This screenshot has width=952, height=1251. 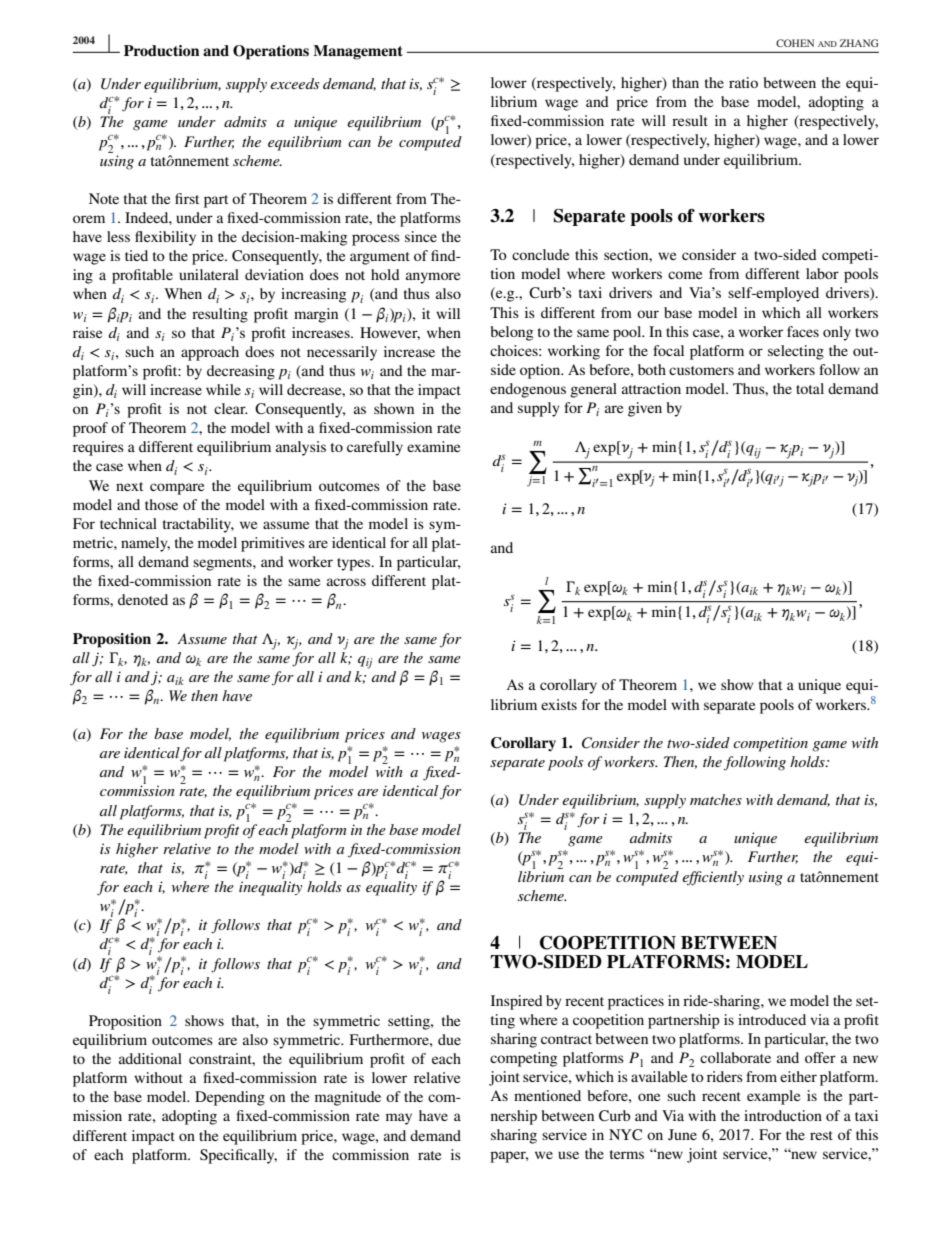 What do you see at coordinates (358, 52) in the screenshot?
I see `Management` at bounding box center [358, 52].
